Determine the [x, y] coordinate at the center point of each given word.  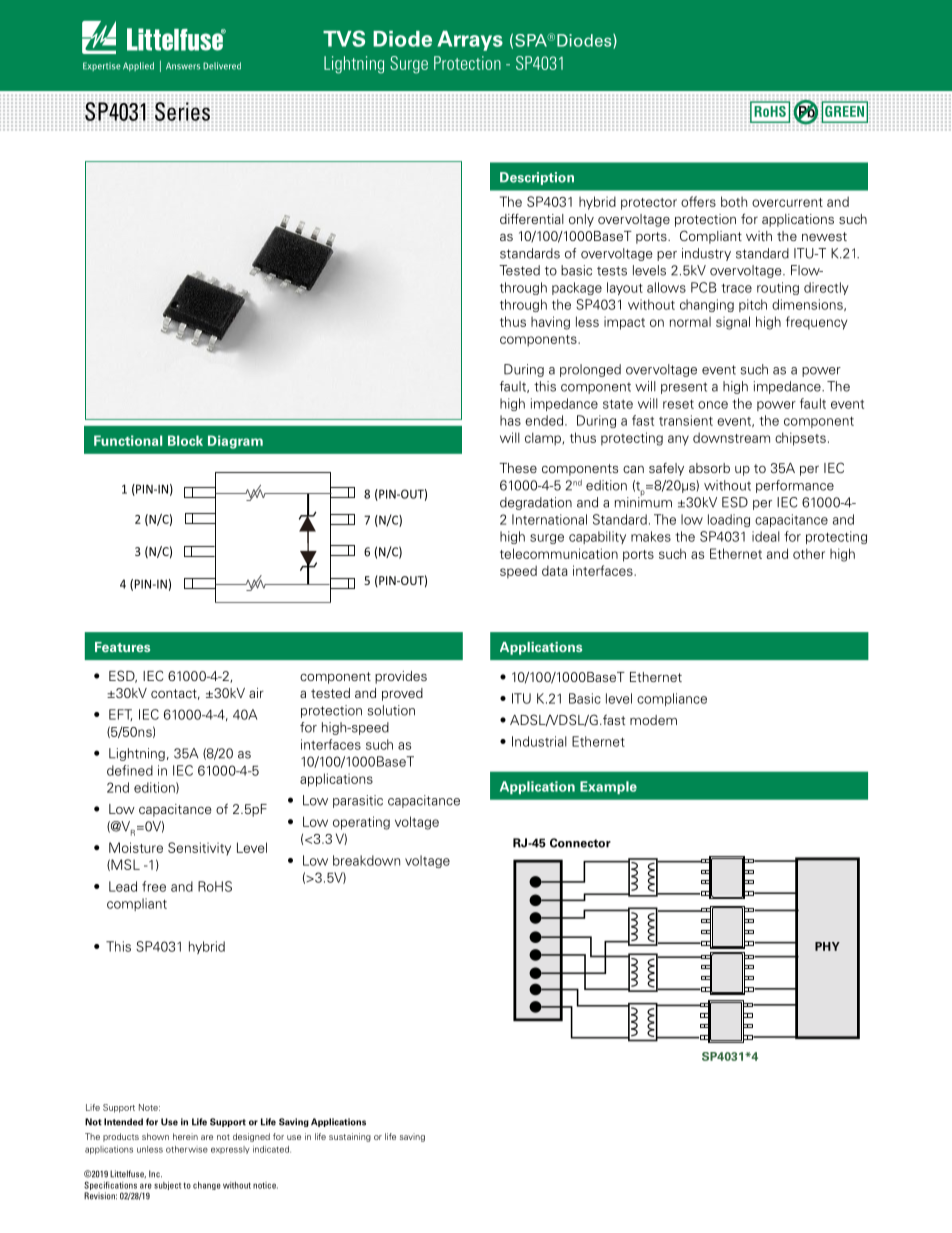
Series [182, 111]
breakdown [366, 860]
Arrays [470, 41]
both [734, 201]
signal [733, 323]
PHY [827, 946]
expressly [230, 1150]
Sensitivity [199, 849]
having [550, 323]
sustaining [350, 1137]
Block [185, 440]
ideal [766, 536]
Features [122, 647]
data [555, 570]
